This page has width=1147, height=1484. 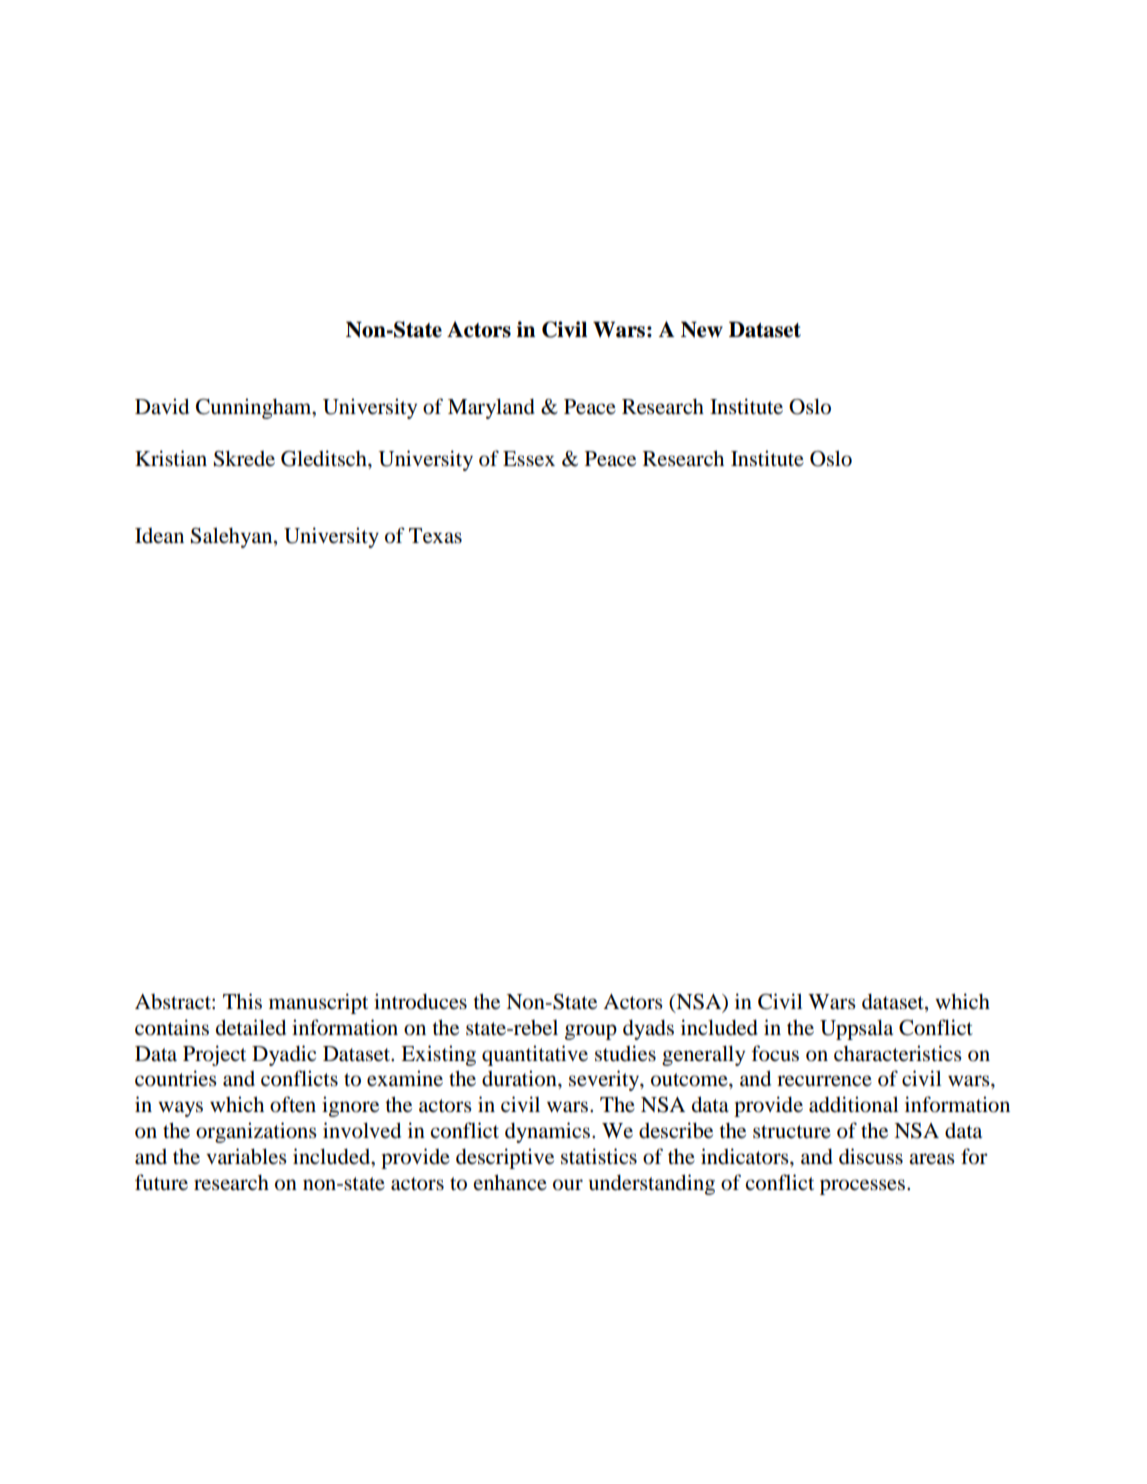 What do you see at coordinates (420, 1001) in the page?
I see `introduces` at bounding box center [420, 1001].
